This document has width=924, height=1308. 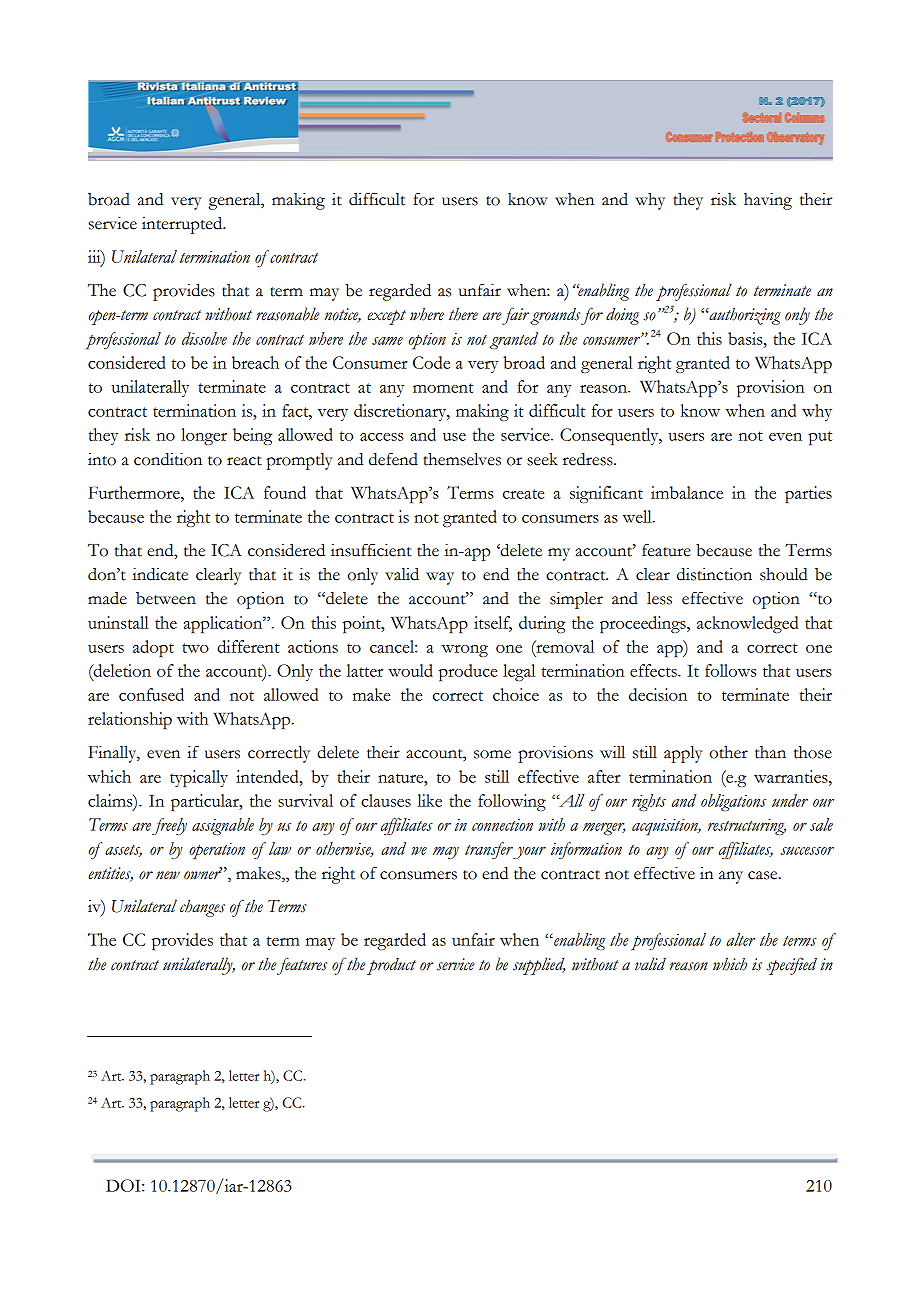 What do you see at coordinates (391, 966) in the document?
I see `product` at bounding box center [391, 966].
